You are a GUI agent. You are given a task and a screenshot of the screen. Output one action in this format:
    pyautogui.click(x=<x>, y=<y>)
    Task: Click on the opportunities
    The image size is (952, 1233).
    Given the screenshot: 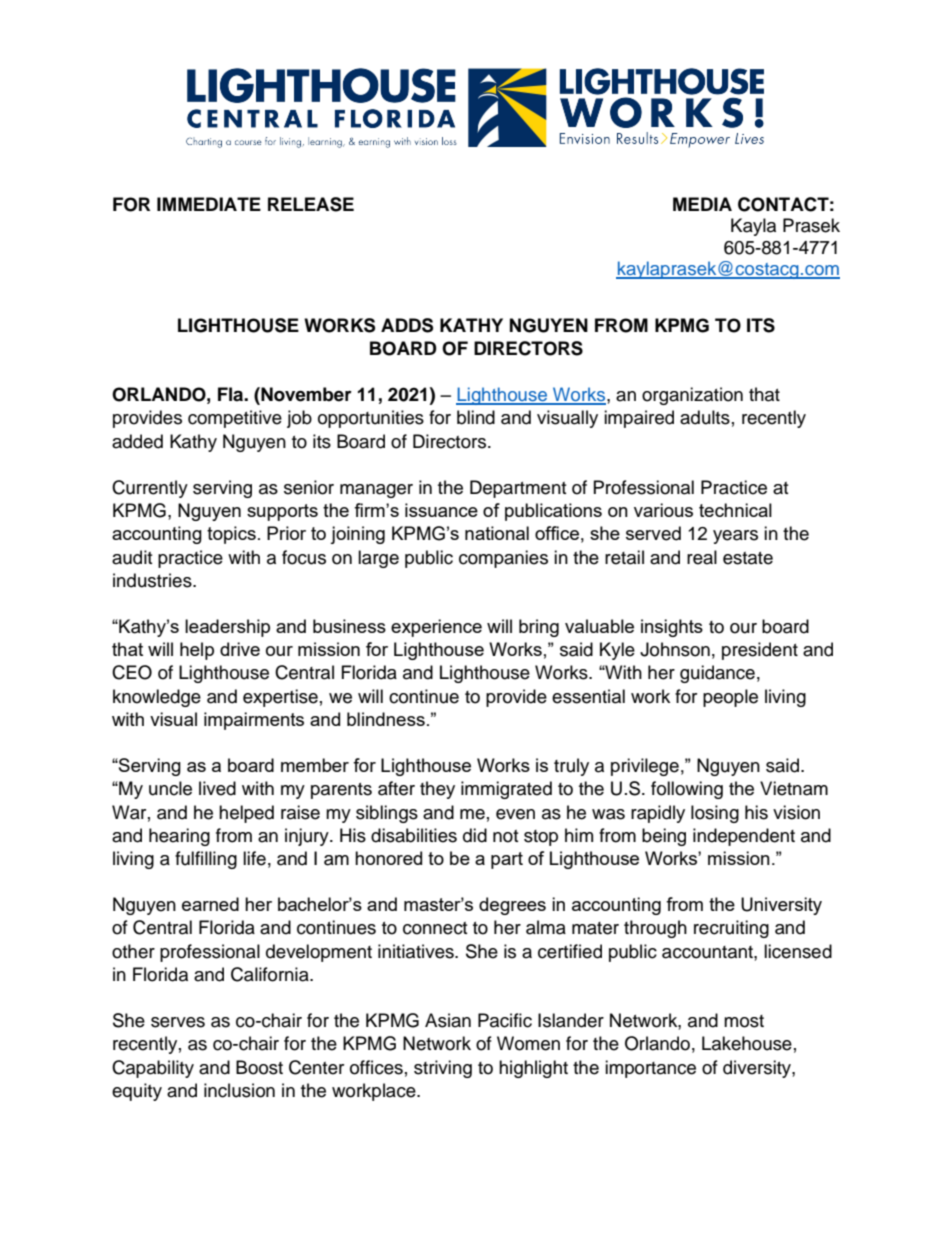 What is the action you would take?
    pyautogui.click(x=371, y=419)
